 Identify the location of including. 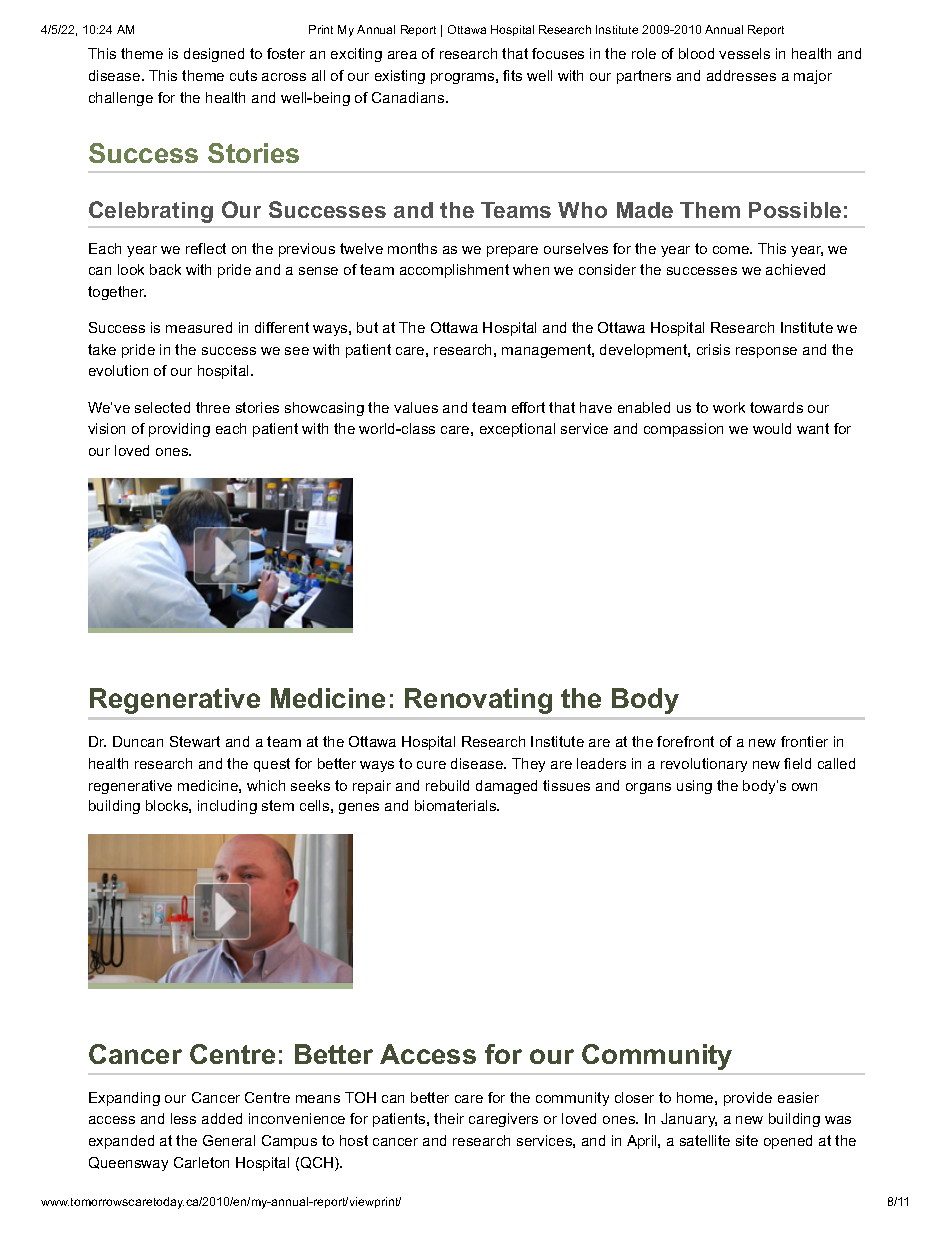
(227, 807).
